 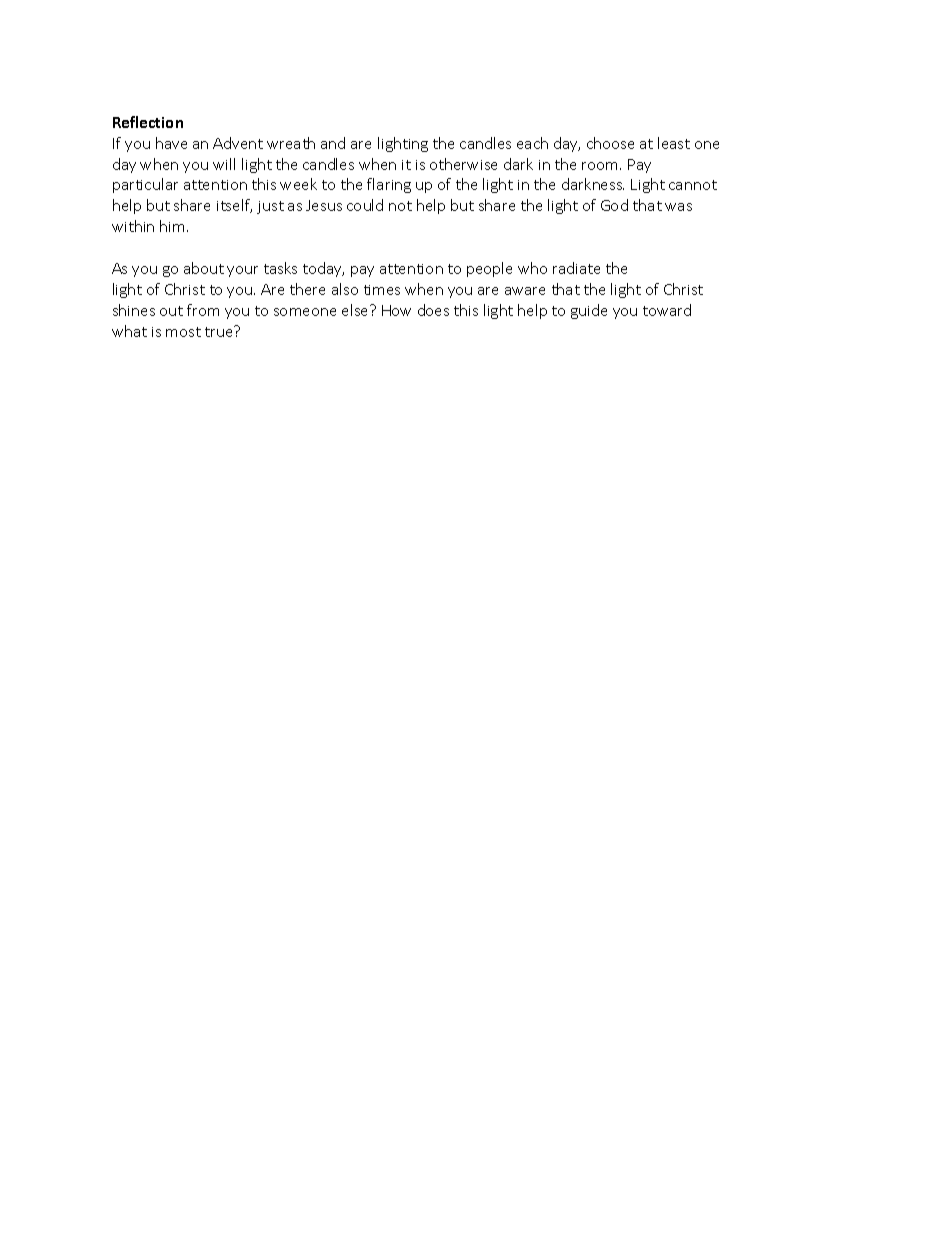 What do you see at coordinates (148, 122) in the page?
I see `Reflection` at bounding box center [148, 122].
